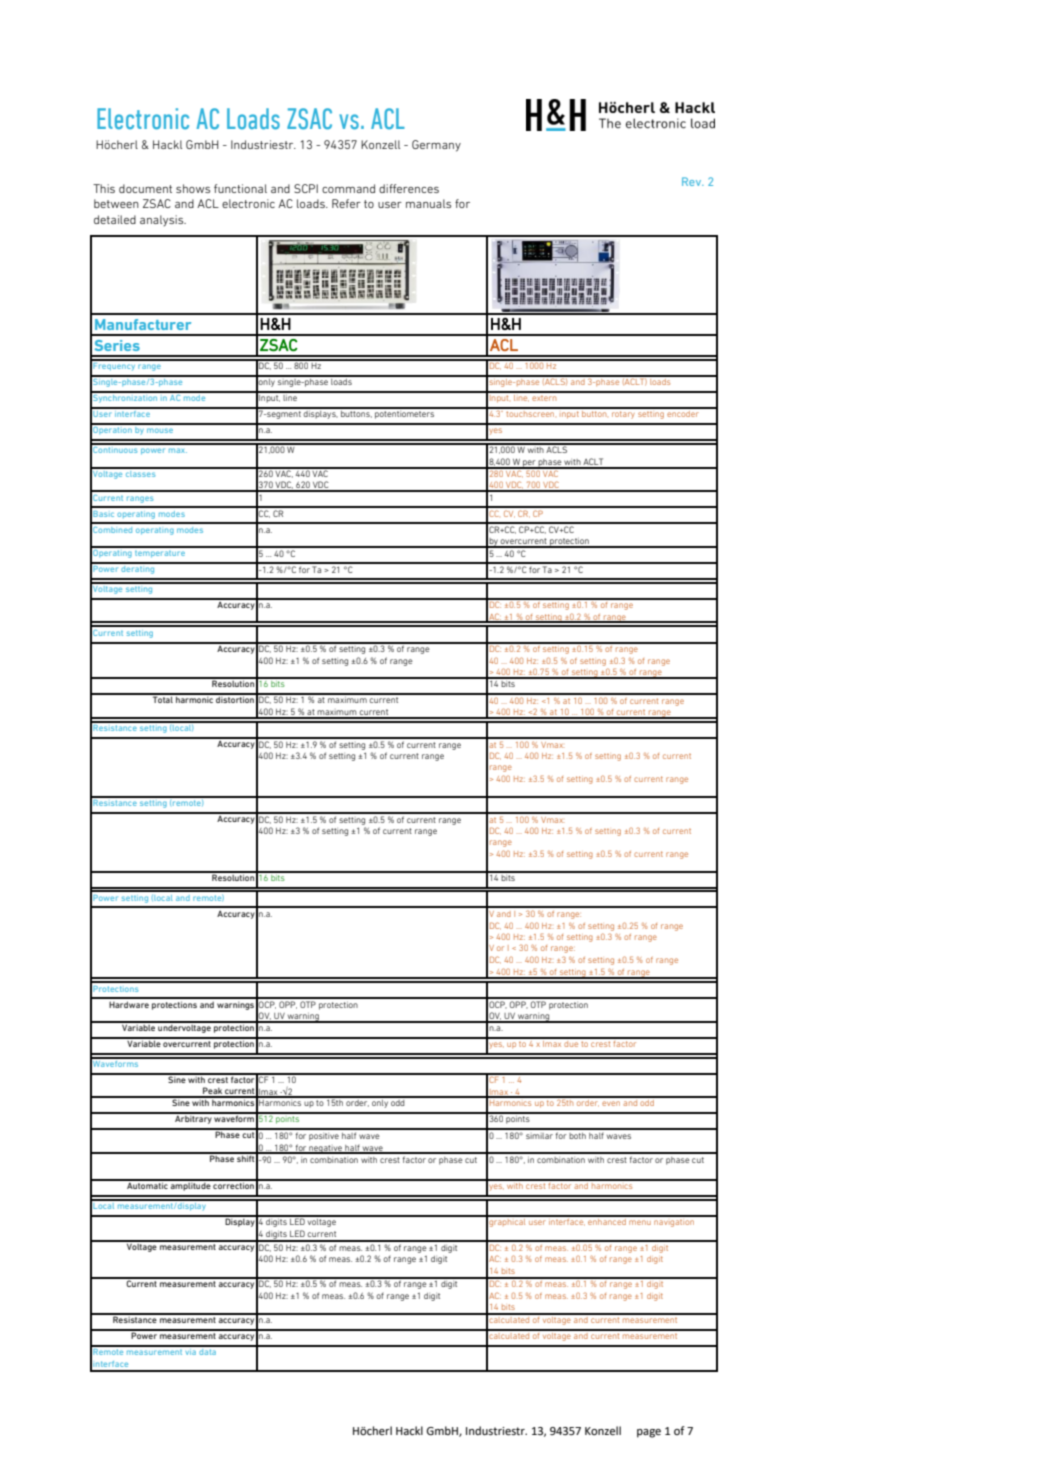  I want to click on Rev, so click(693, 181).
